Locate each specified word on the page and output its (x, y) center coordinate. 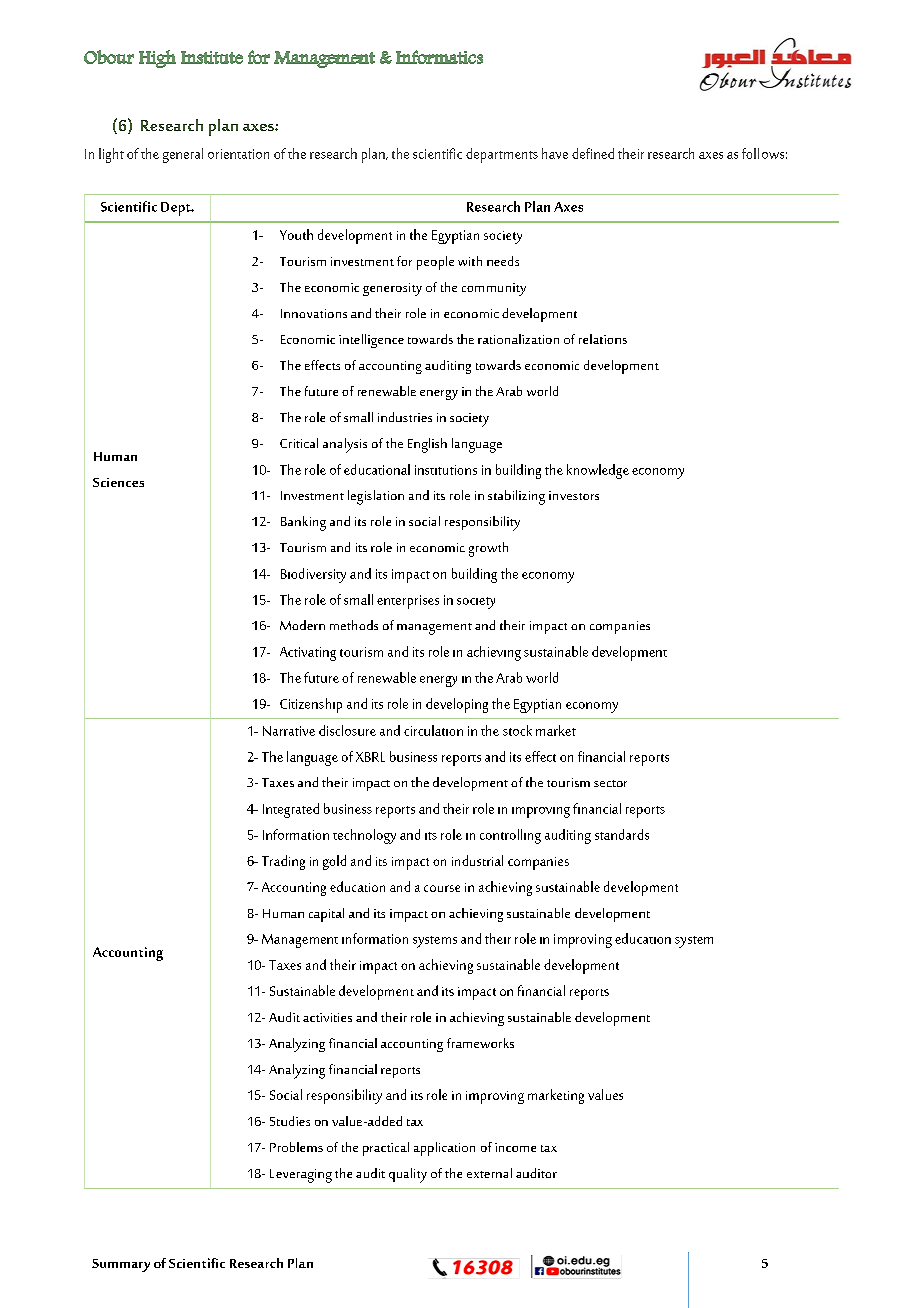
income (515, 1147)
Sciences (118, 482)
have (555, 153)
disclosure (347, 730)
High (157, 59)
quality (408, 1175)
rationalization (518, 339)
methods (354, 625)
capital (326, 915)
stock (517, 730)
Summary (121, 1265)
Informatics (439, 57)
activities (327, 1017)
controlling (510, 836)
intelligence (371, 341)
